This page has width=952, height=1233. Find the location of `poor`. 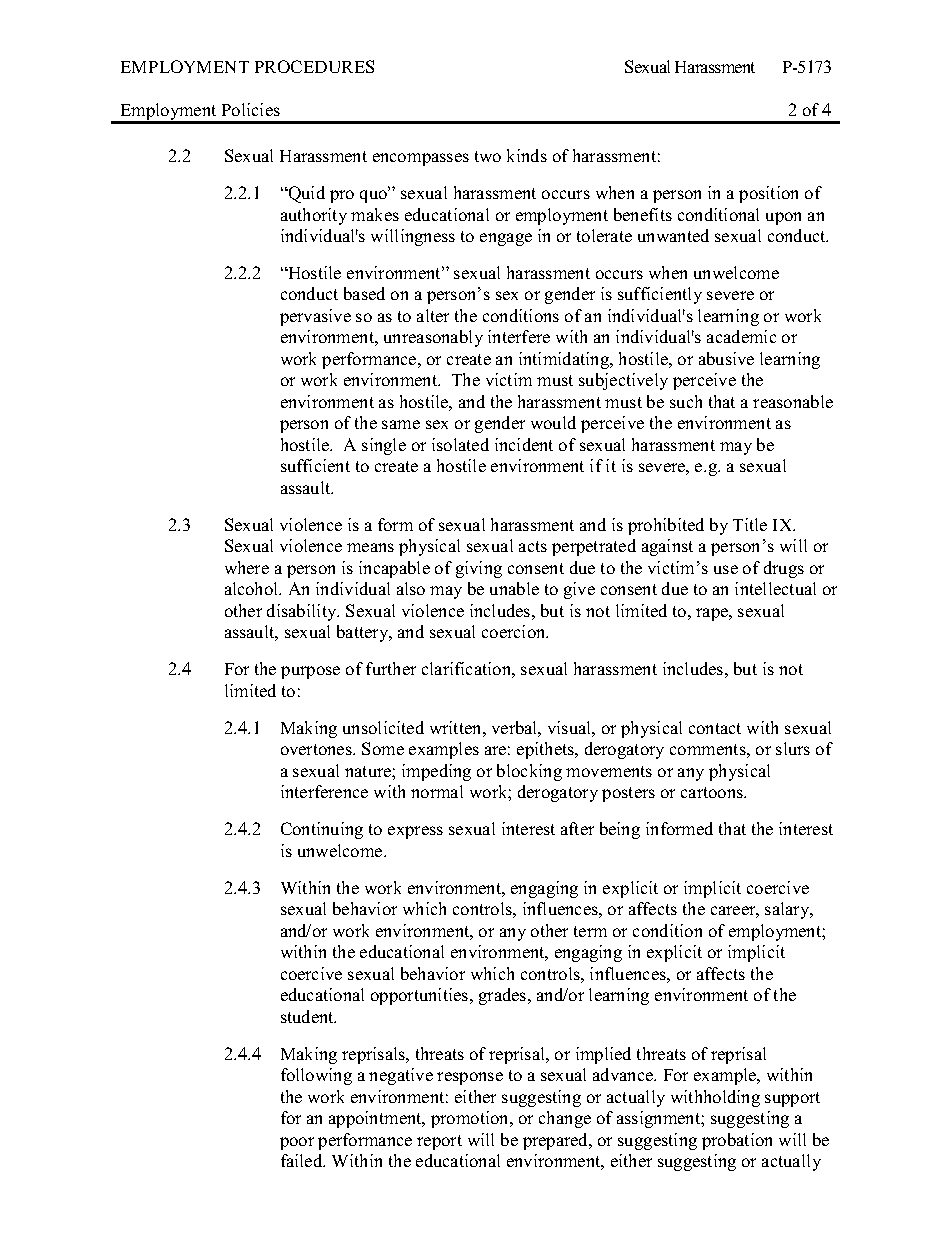

poor is located at coordinates (297, 1143).
